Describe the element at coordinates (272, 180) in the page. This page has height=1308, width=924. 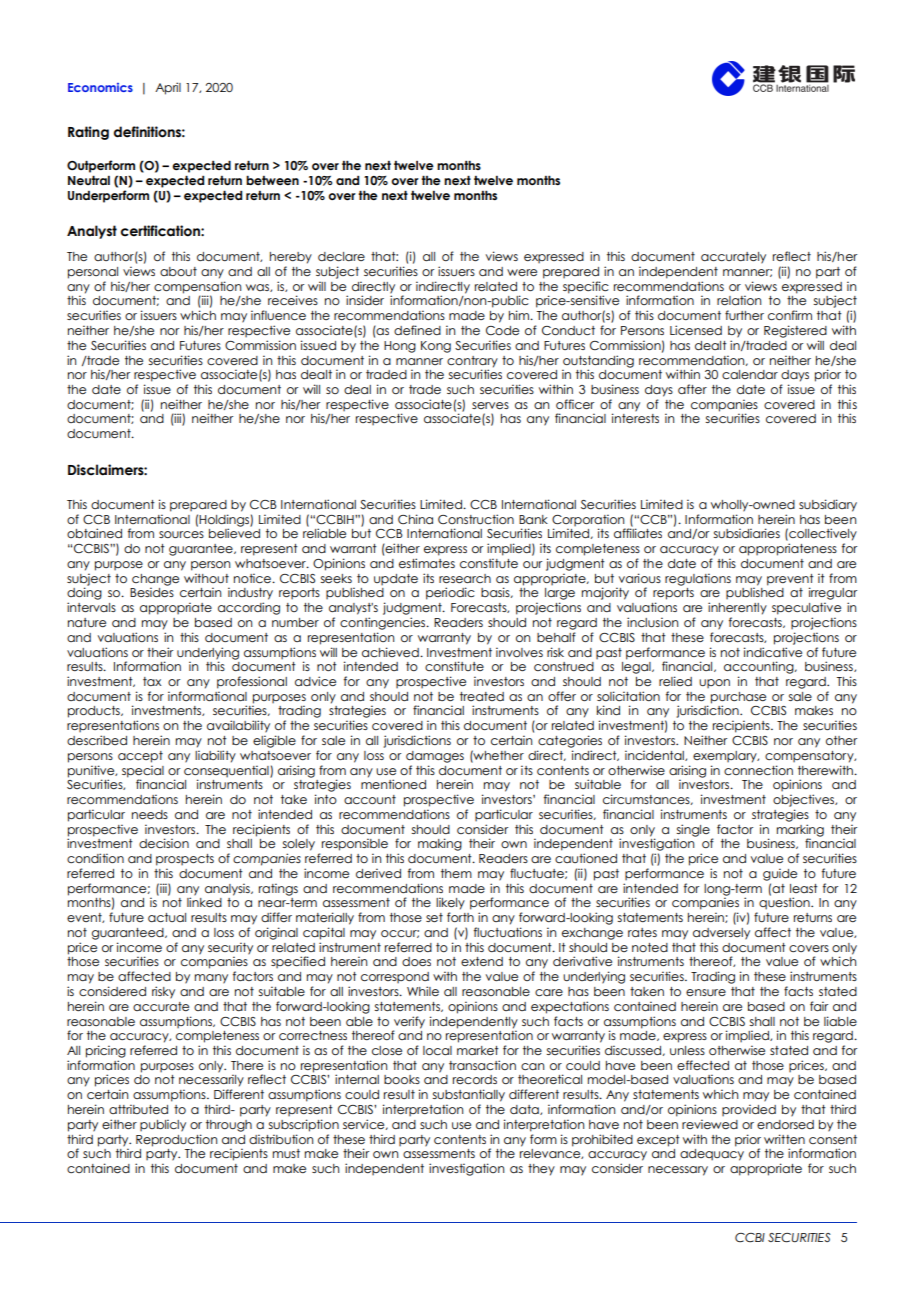
I see `between` at that location.
